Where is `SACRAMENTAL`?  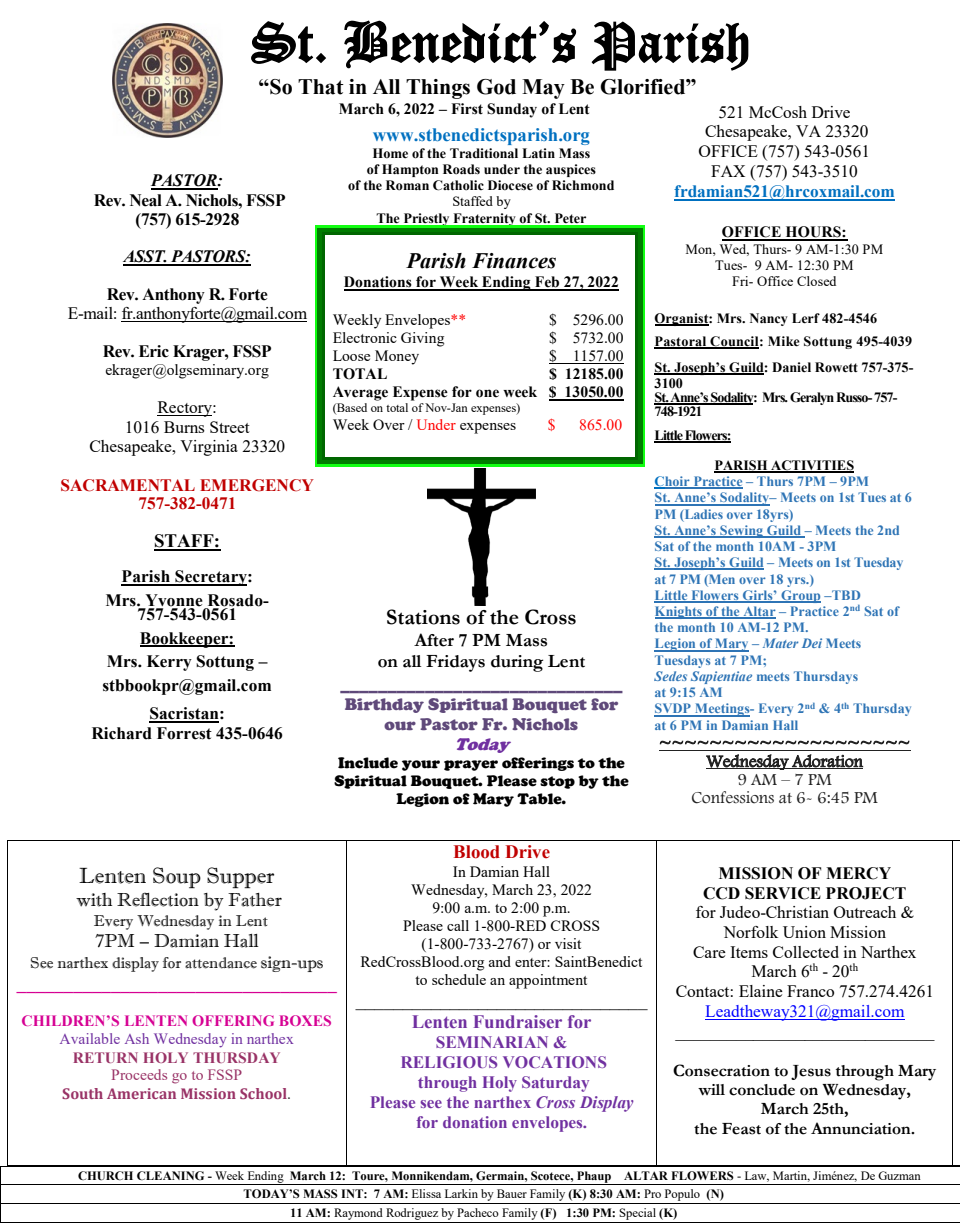 SACRAMENTAL is located at coordinates (128, 485).
